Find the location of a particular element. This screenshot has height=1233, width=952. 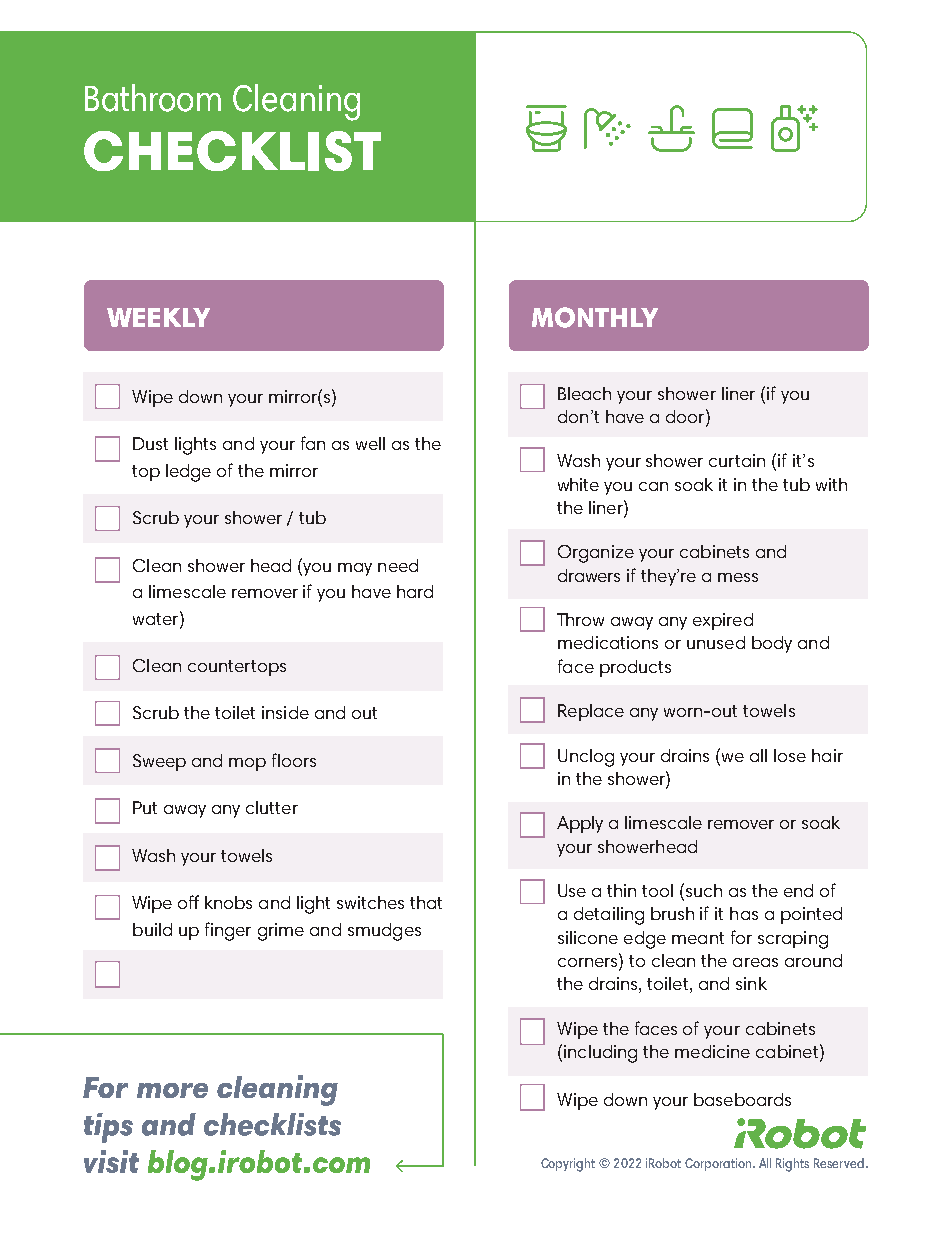

clutter is located at coordinates (272, 807).
